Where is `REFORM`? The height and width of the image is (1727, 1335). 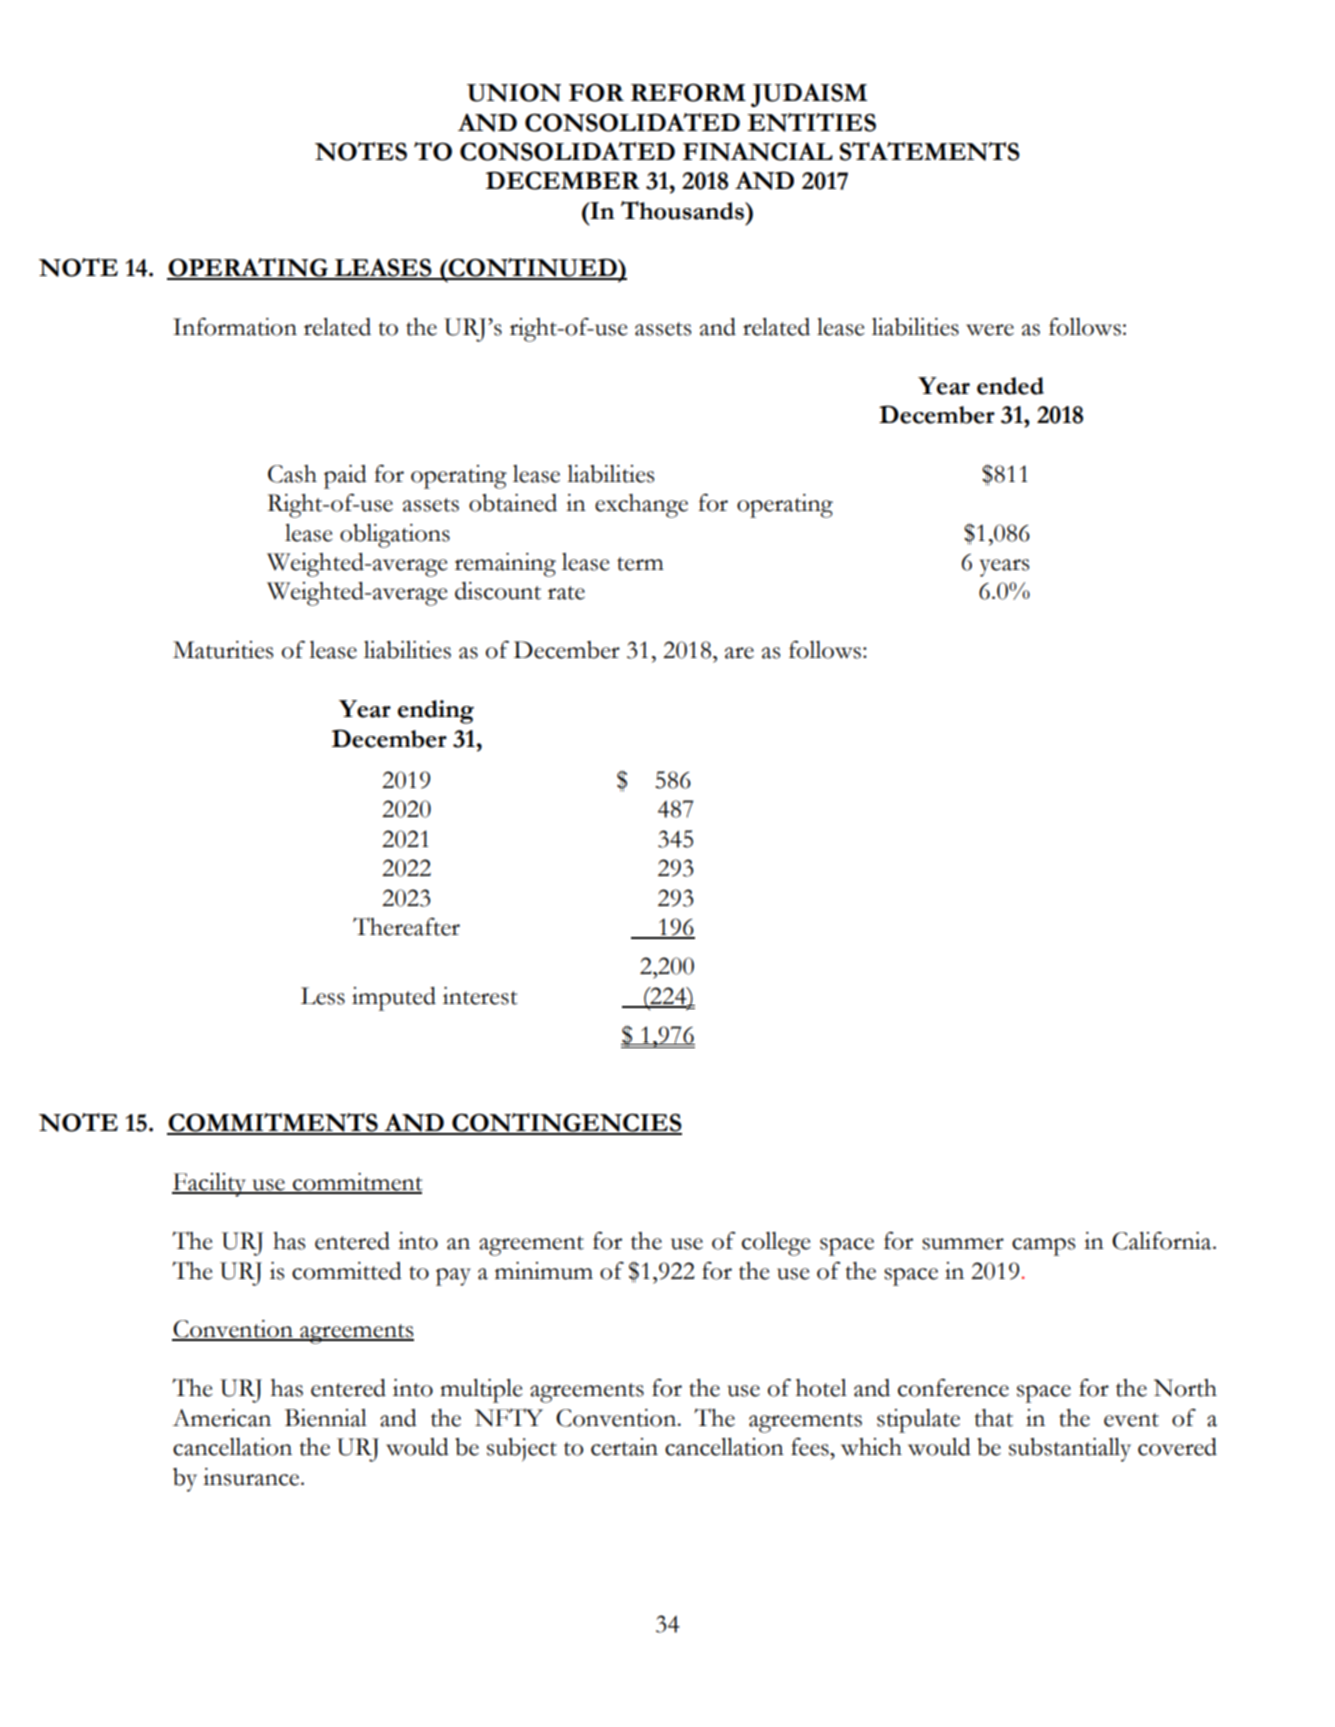
REFORM is located at coordinates (688, 93).
